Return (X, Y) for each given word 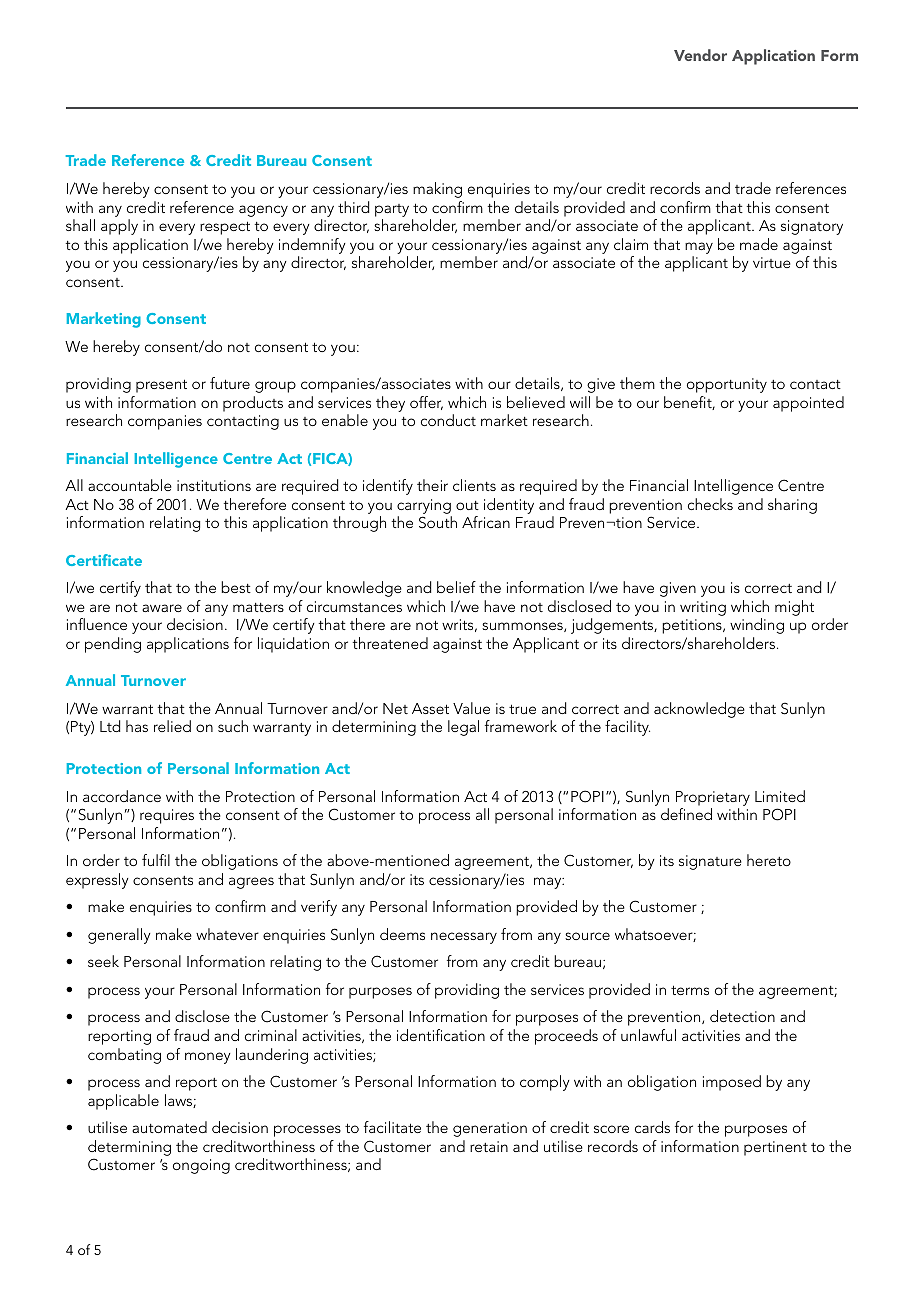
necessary (464, 938)
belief (456, 587)
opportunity (727, 385)
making (437, 190)
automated (169, 1127)
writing (703, 608)
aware (162, 608)
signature (710, 862)
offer (426, 403)
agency (263, 211)
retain (489, 1146)
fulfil (156, 860)
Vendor (700, 55)
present (161, 386)
